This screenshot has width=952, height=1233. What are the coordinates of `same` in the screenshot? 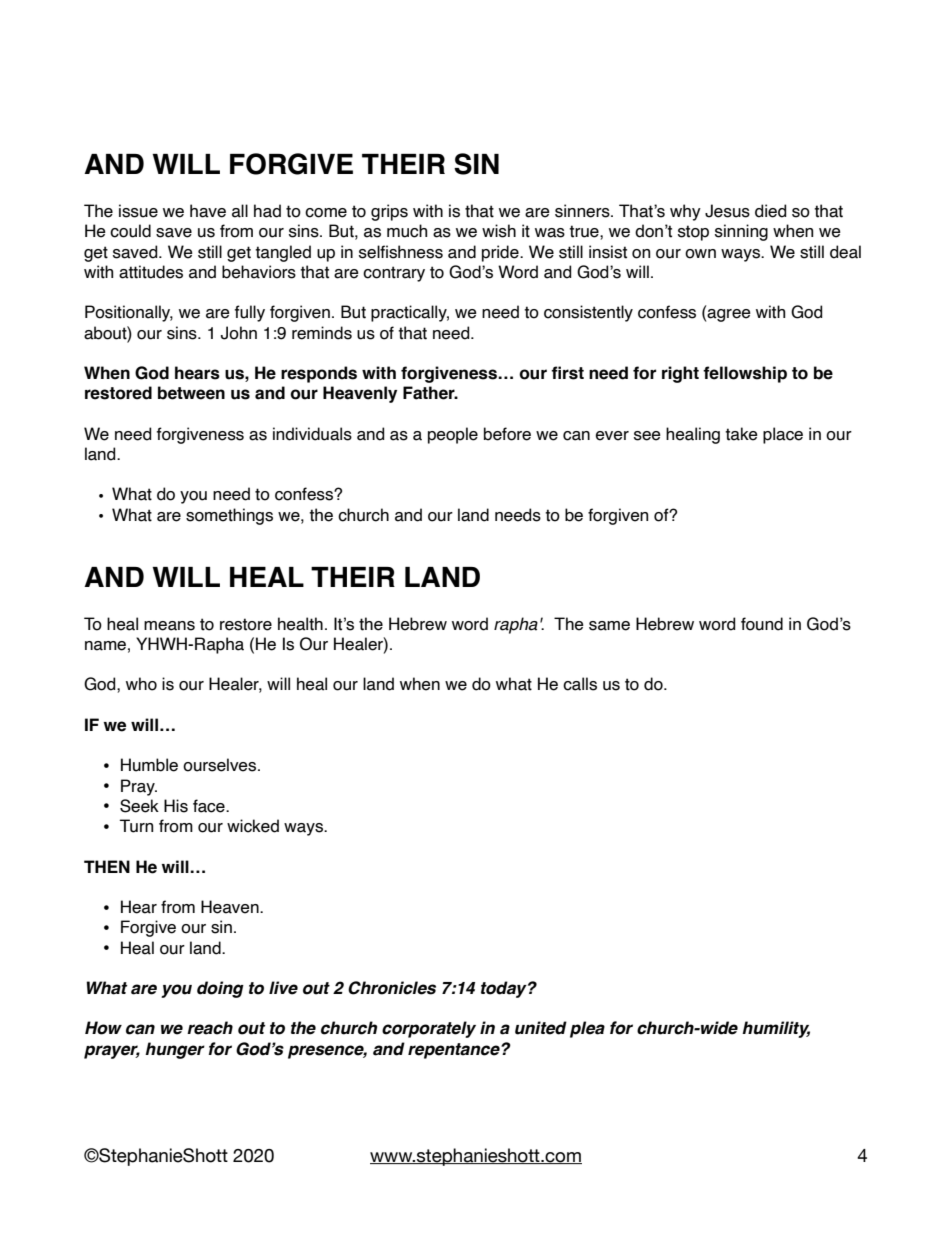 It's located at (609, 626).
